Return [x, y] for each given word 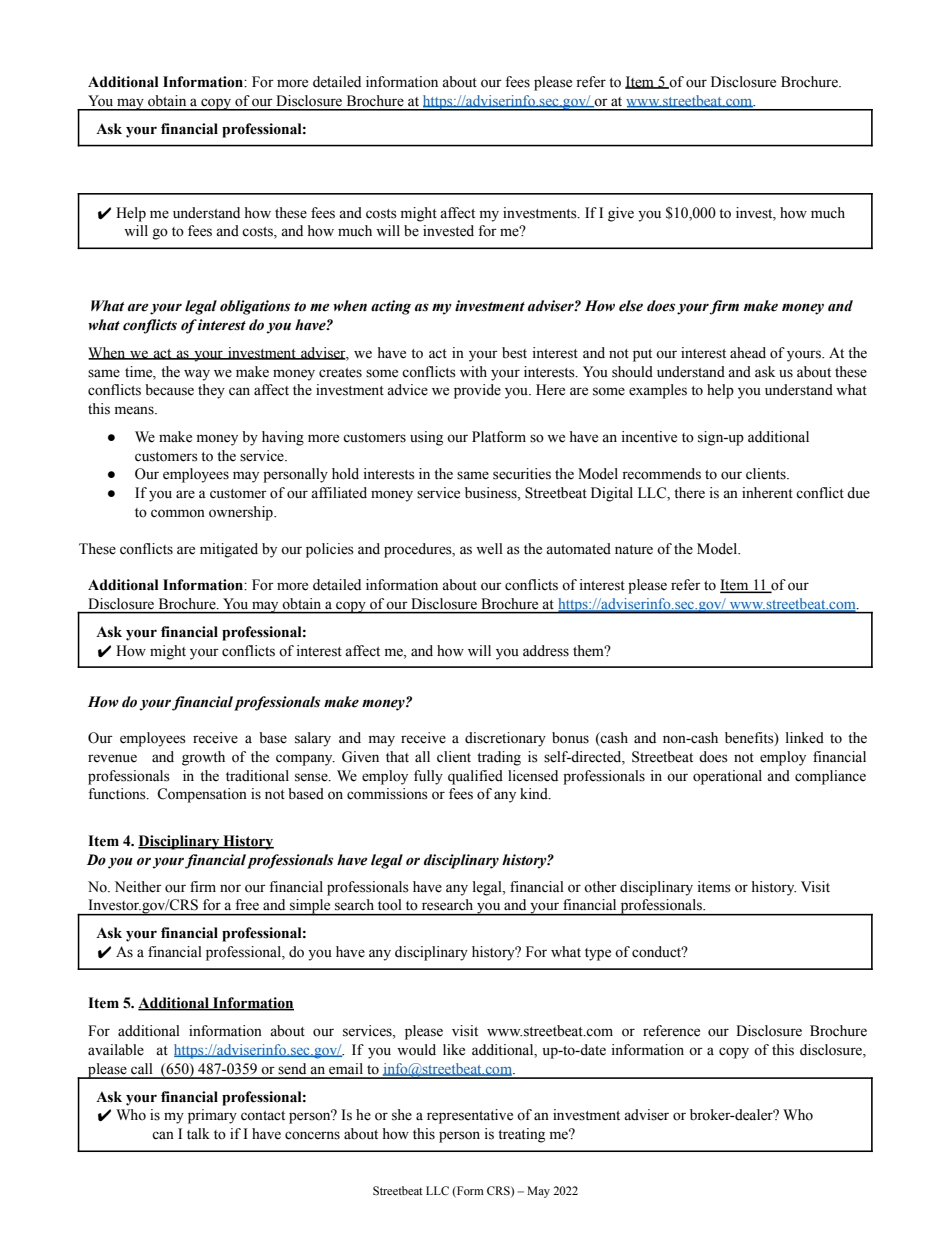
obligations [255, 307]
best [514, 353]
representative [470, 1116]
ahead [748, 353]
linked [805, 738]
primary [212, 1116]
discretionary [505, 739]
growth [203, 758]
